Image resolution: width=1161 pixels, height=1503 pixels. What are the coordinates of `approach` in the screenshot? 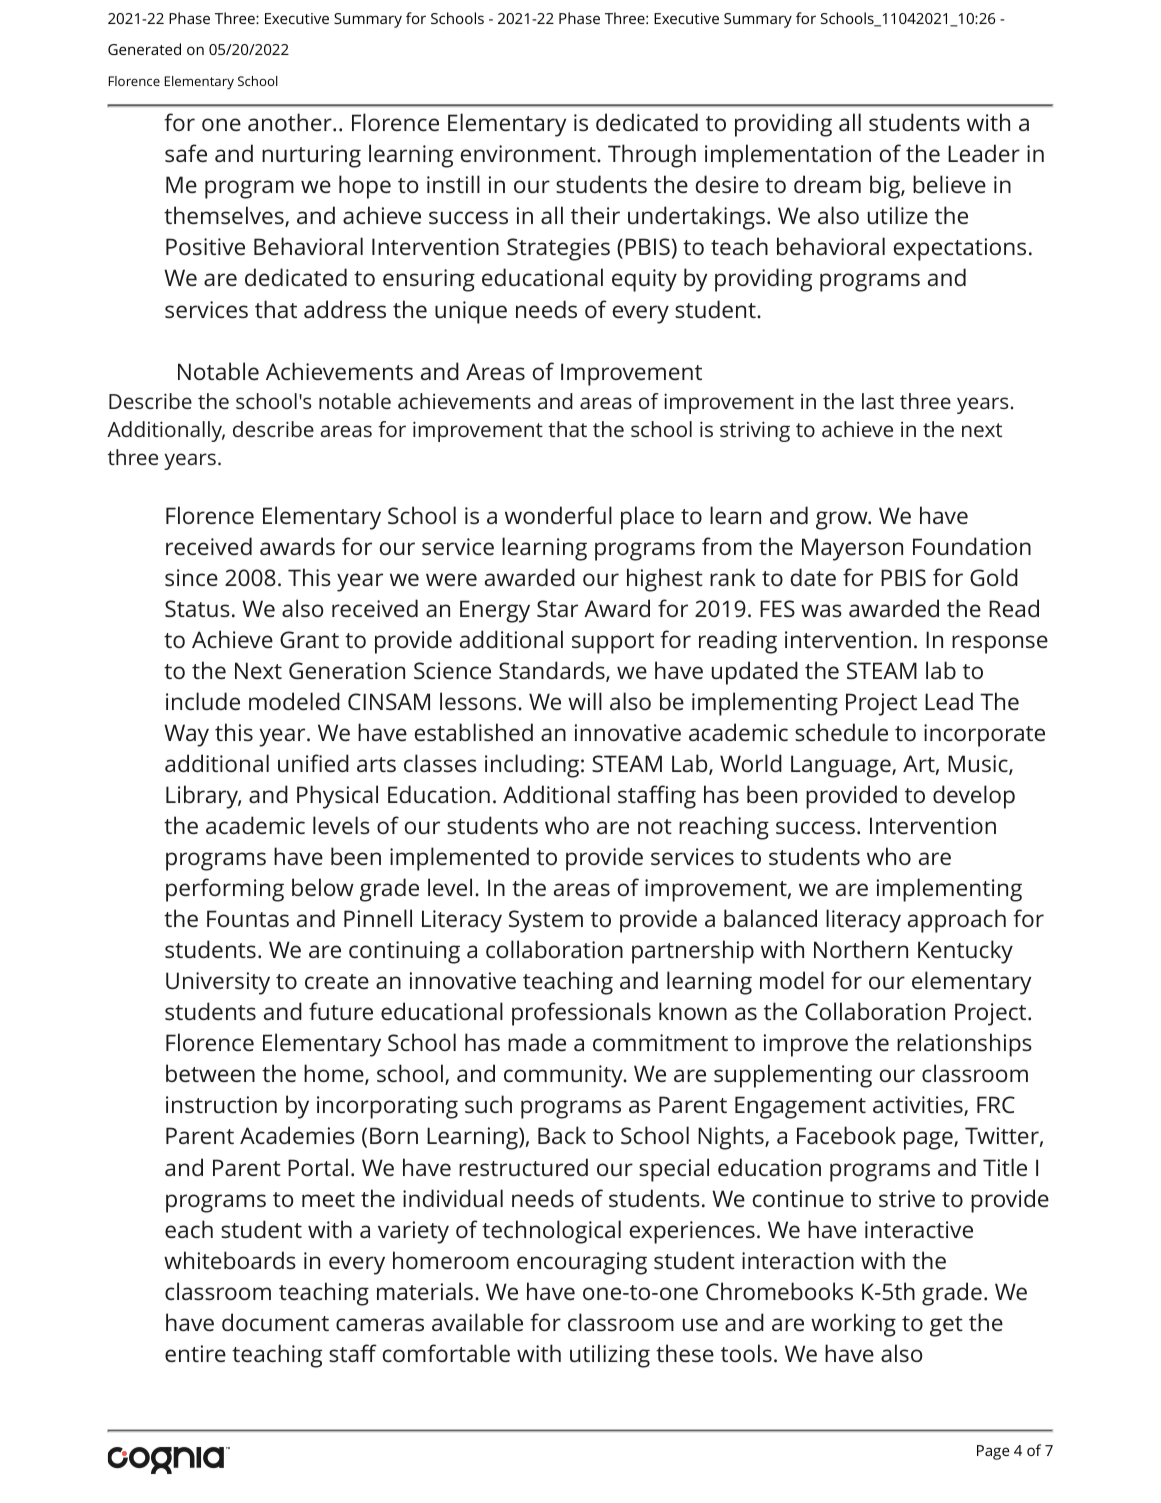 It's located at (957, 921).
